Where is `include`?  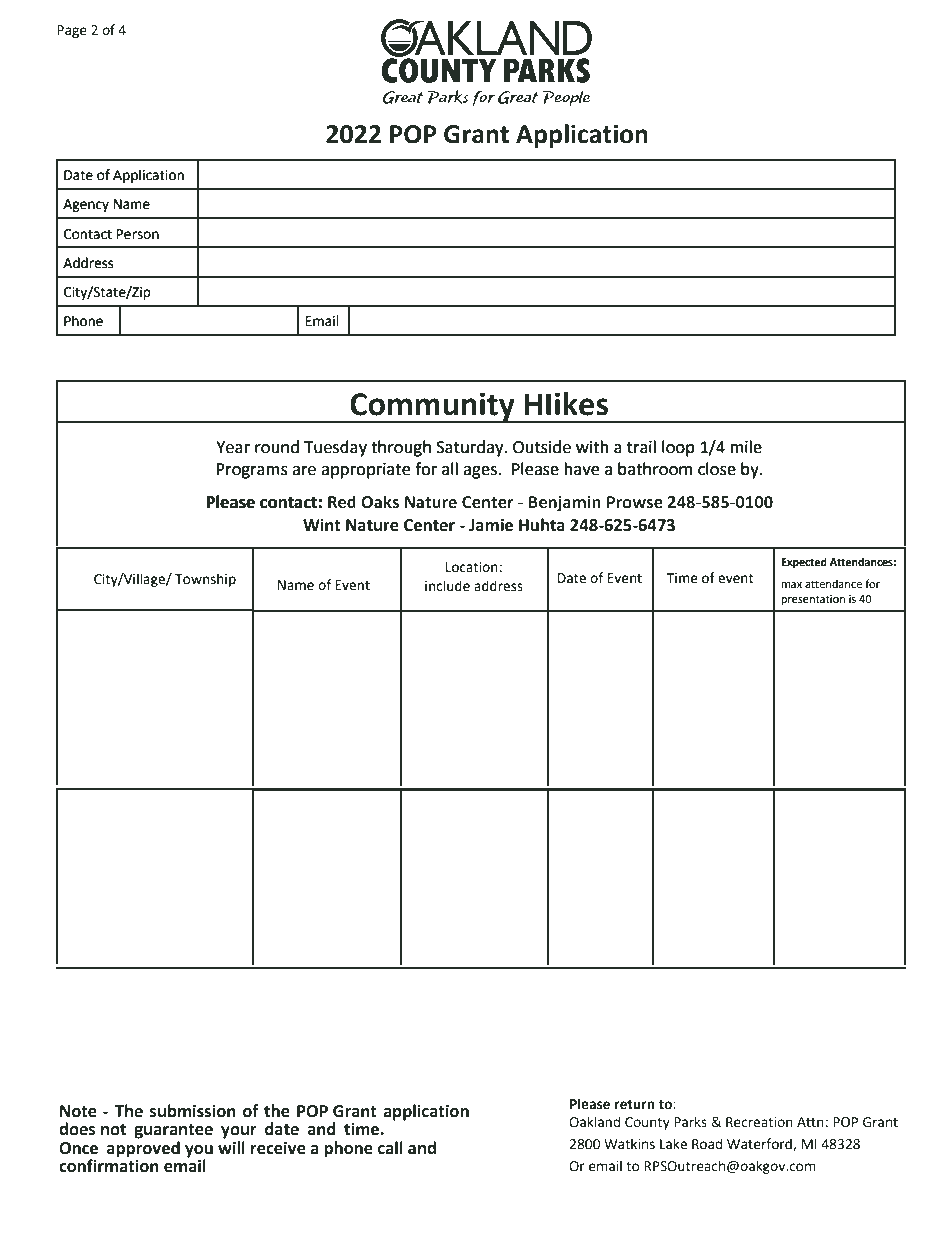
include is located at coordinates (447, 586).
